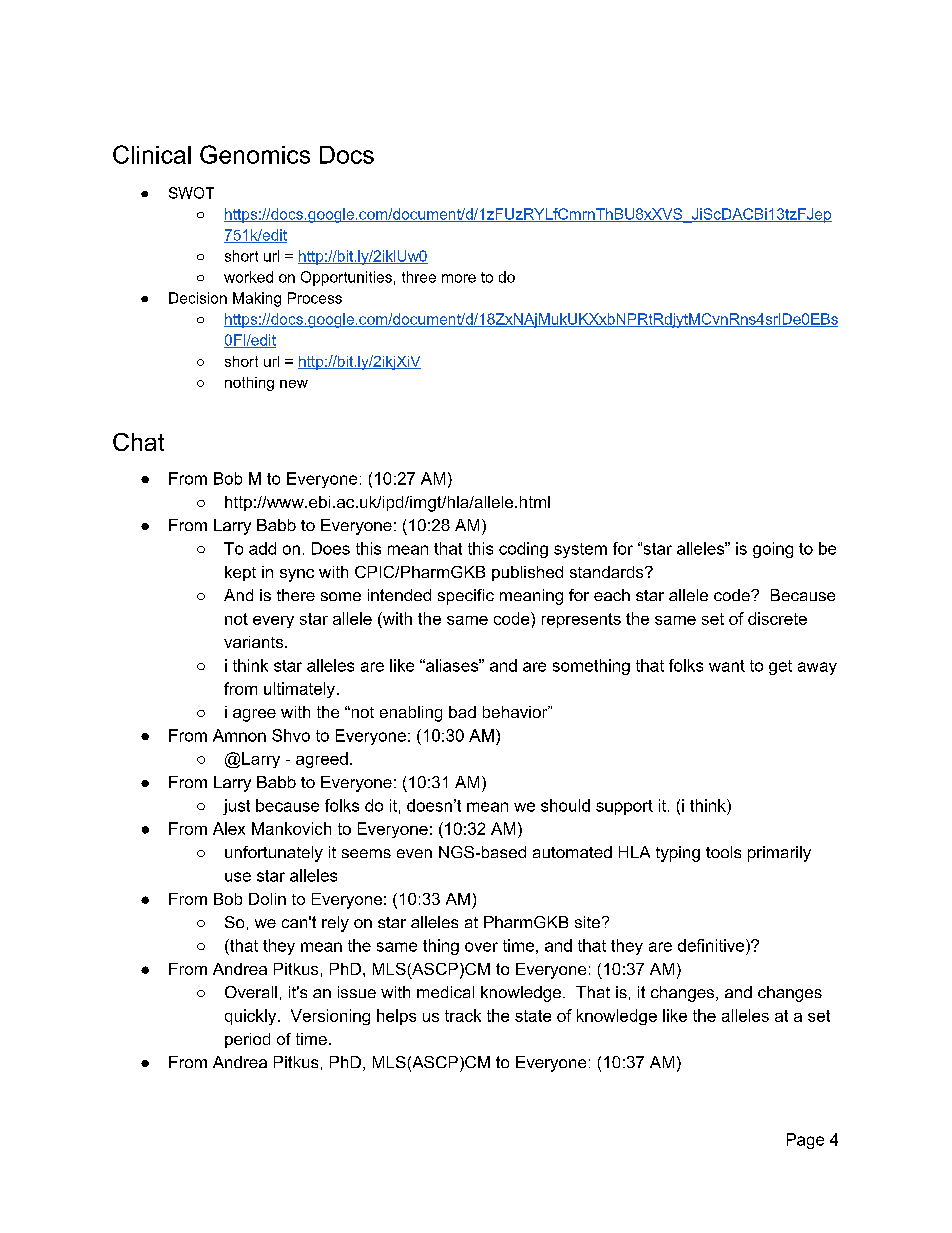 The image size is (952, 1233). Describe the element at coordinates (727, 666) in the page. I see `want` at that location.
